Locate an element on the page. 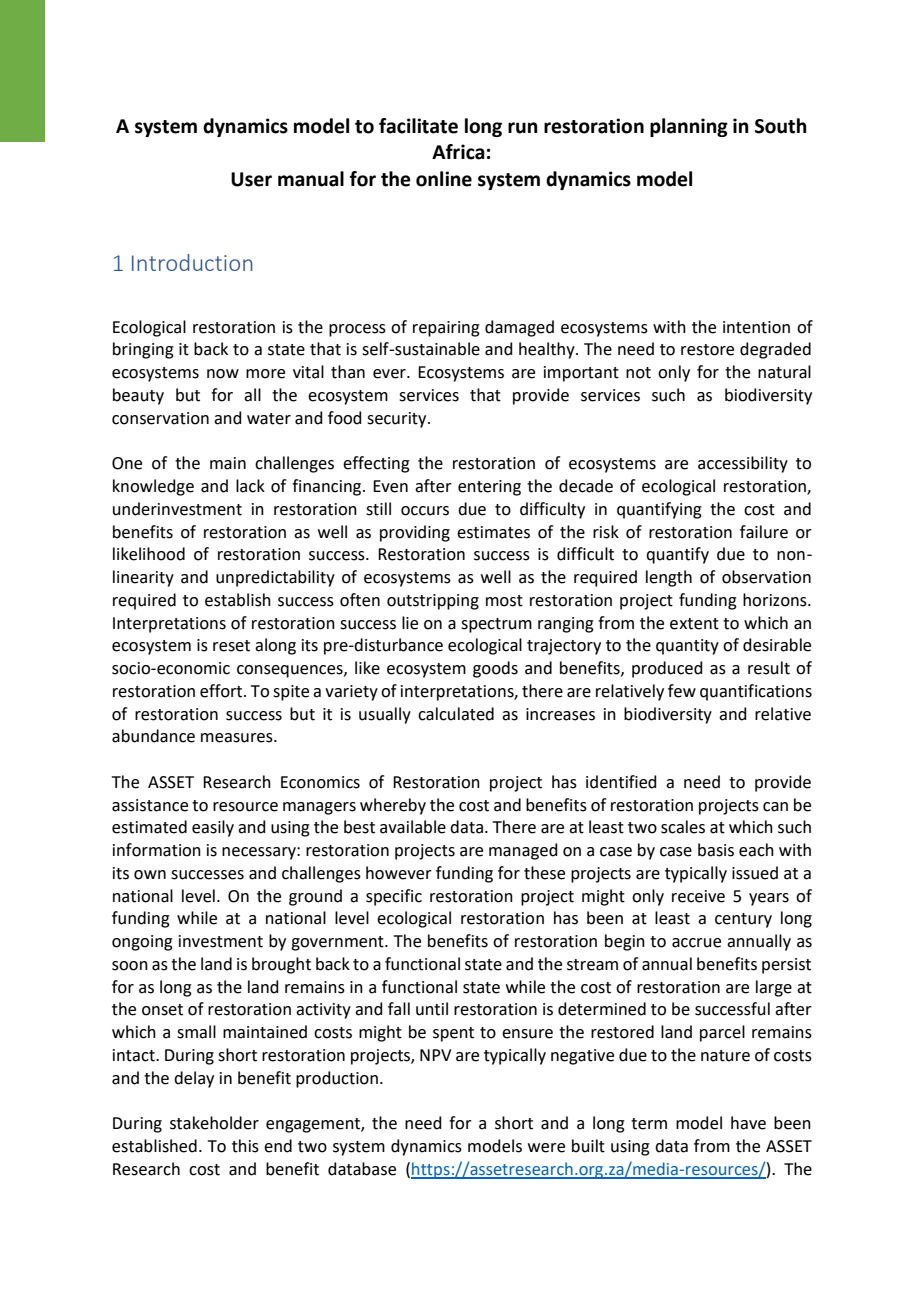  entering is located at coordinates (489, 488).
